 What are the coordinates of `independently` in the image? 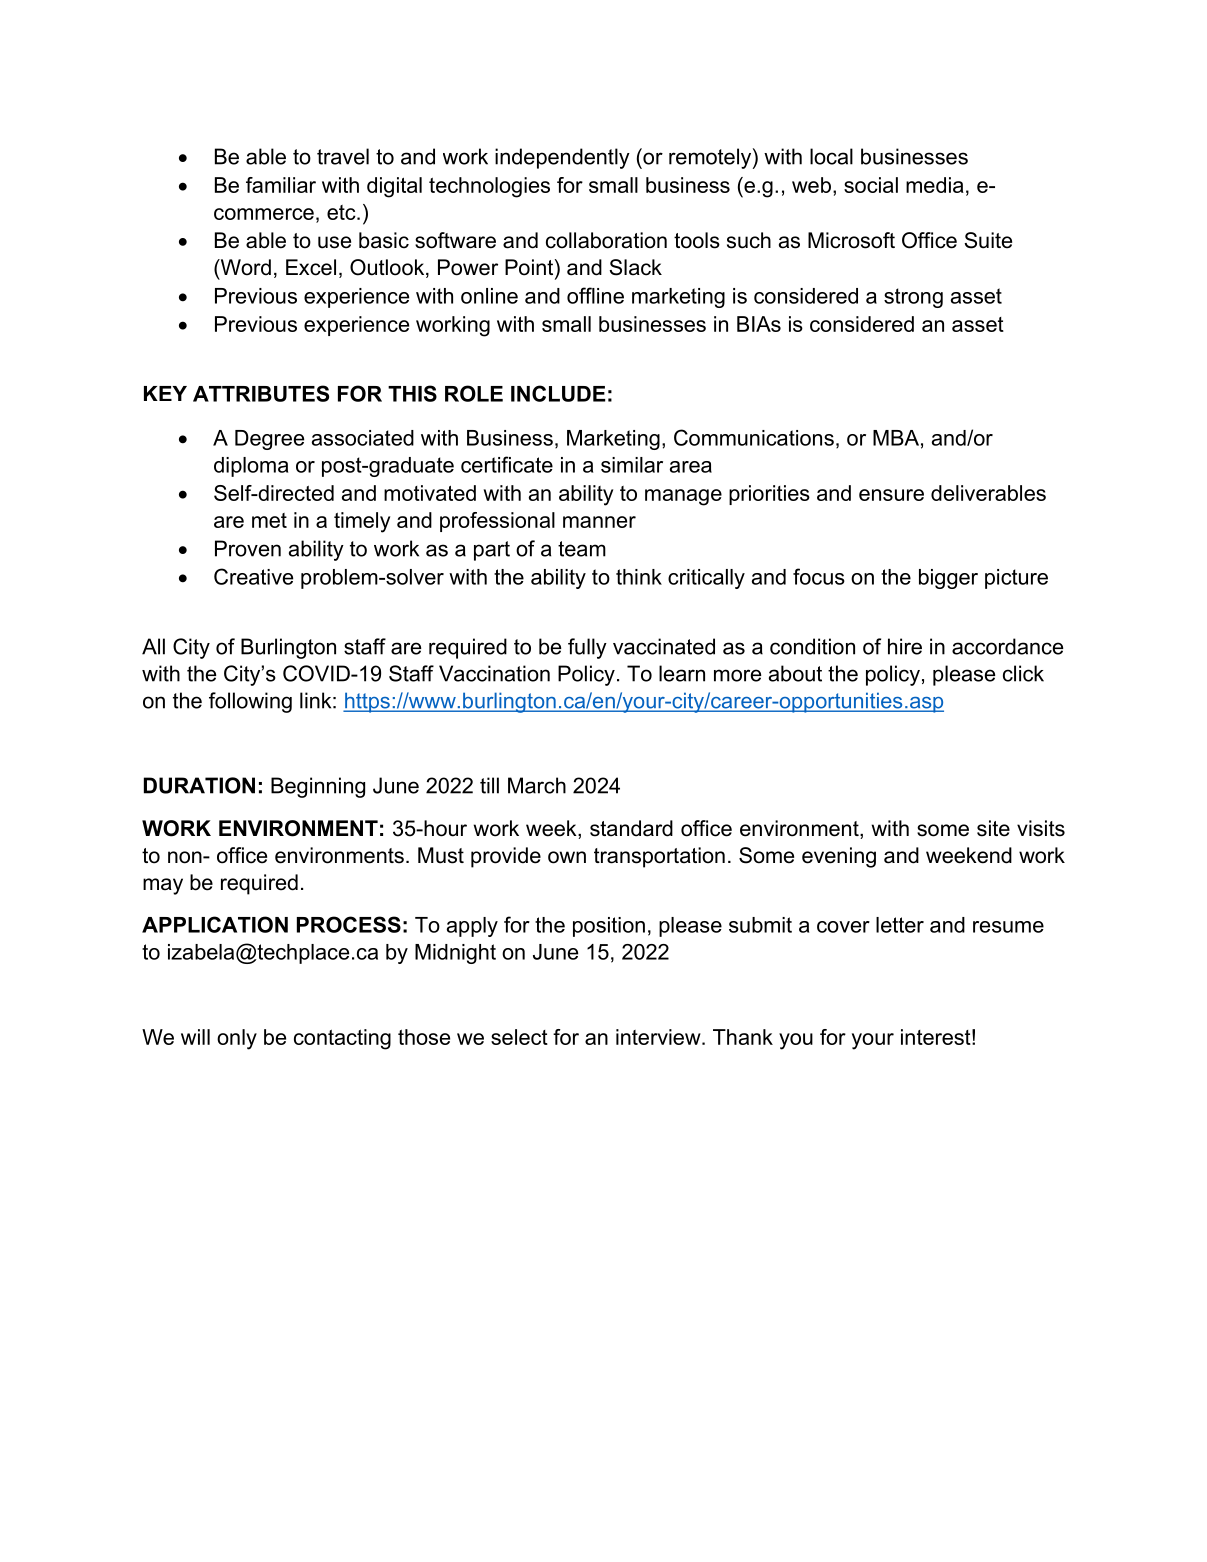 It's located at (562, 158).
